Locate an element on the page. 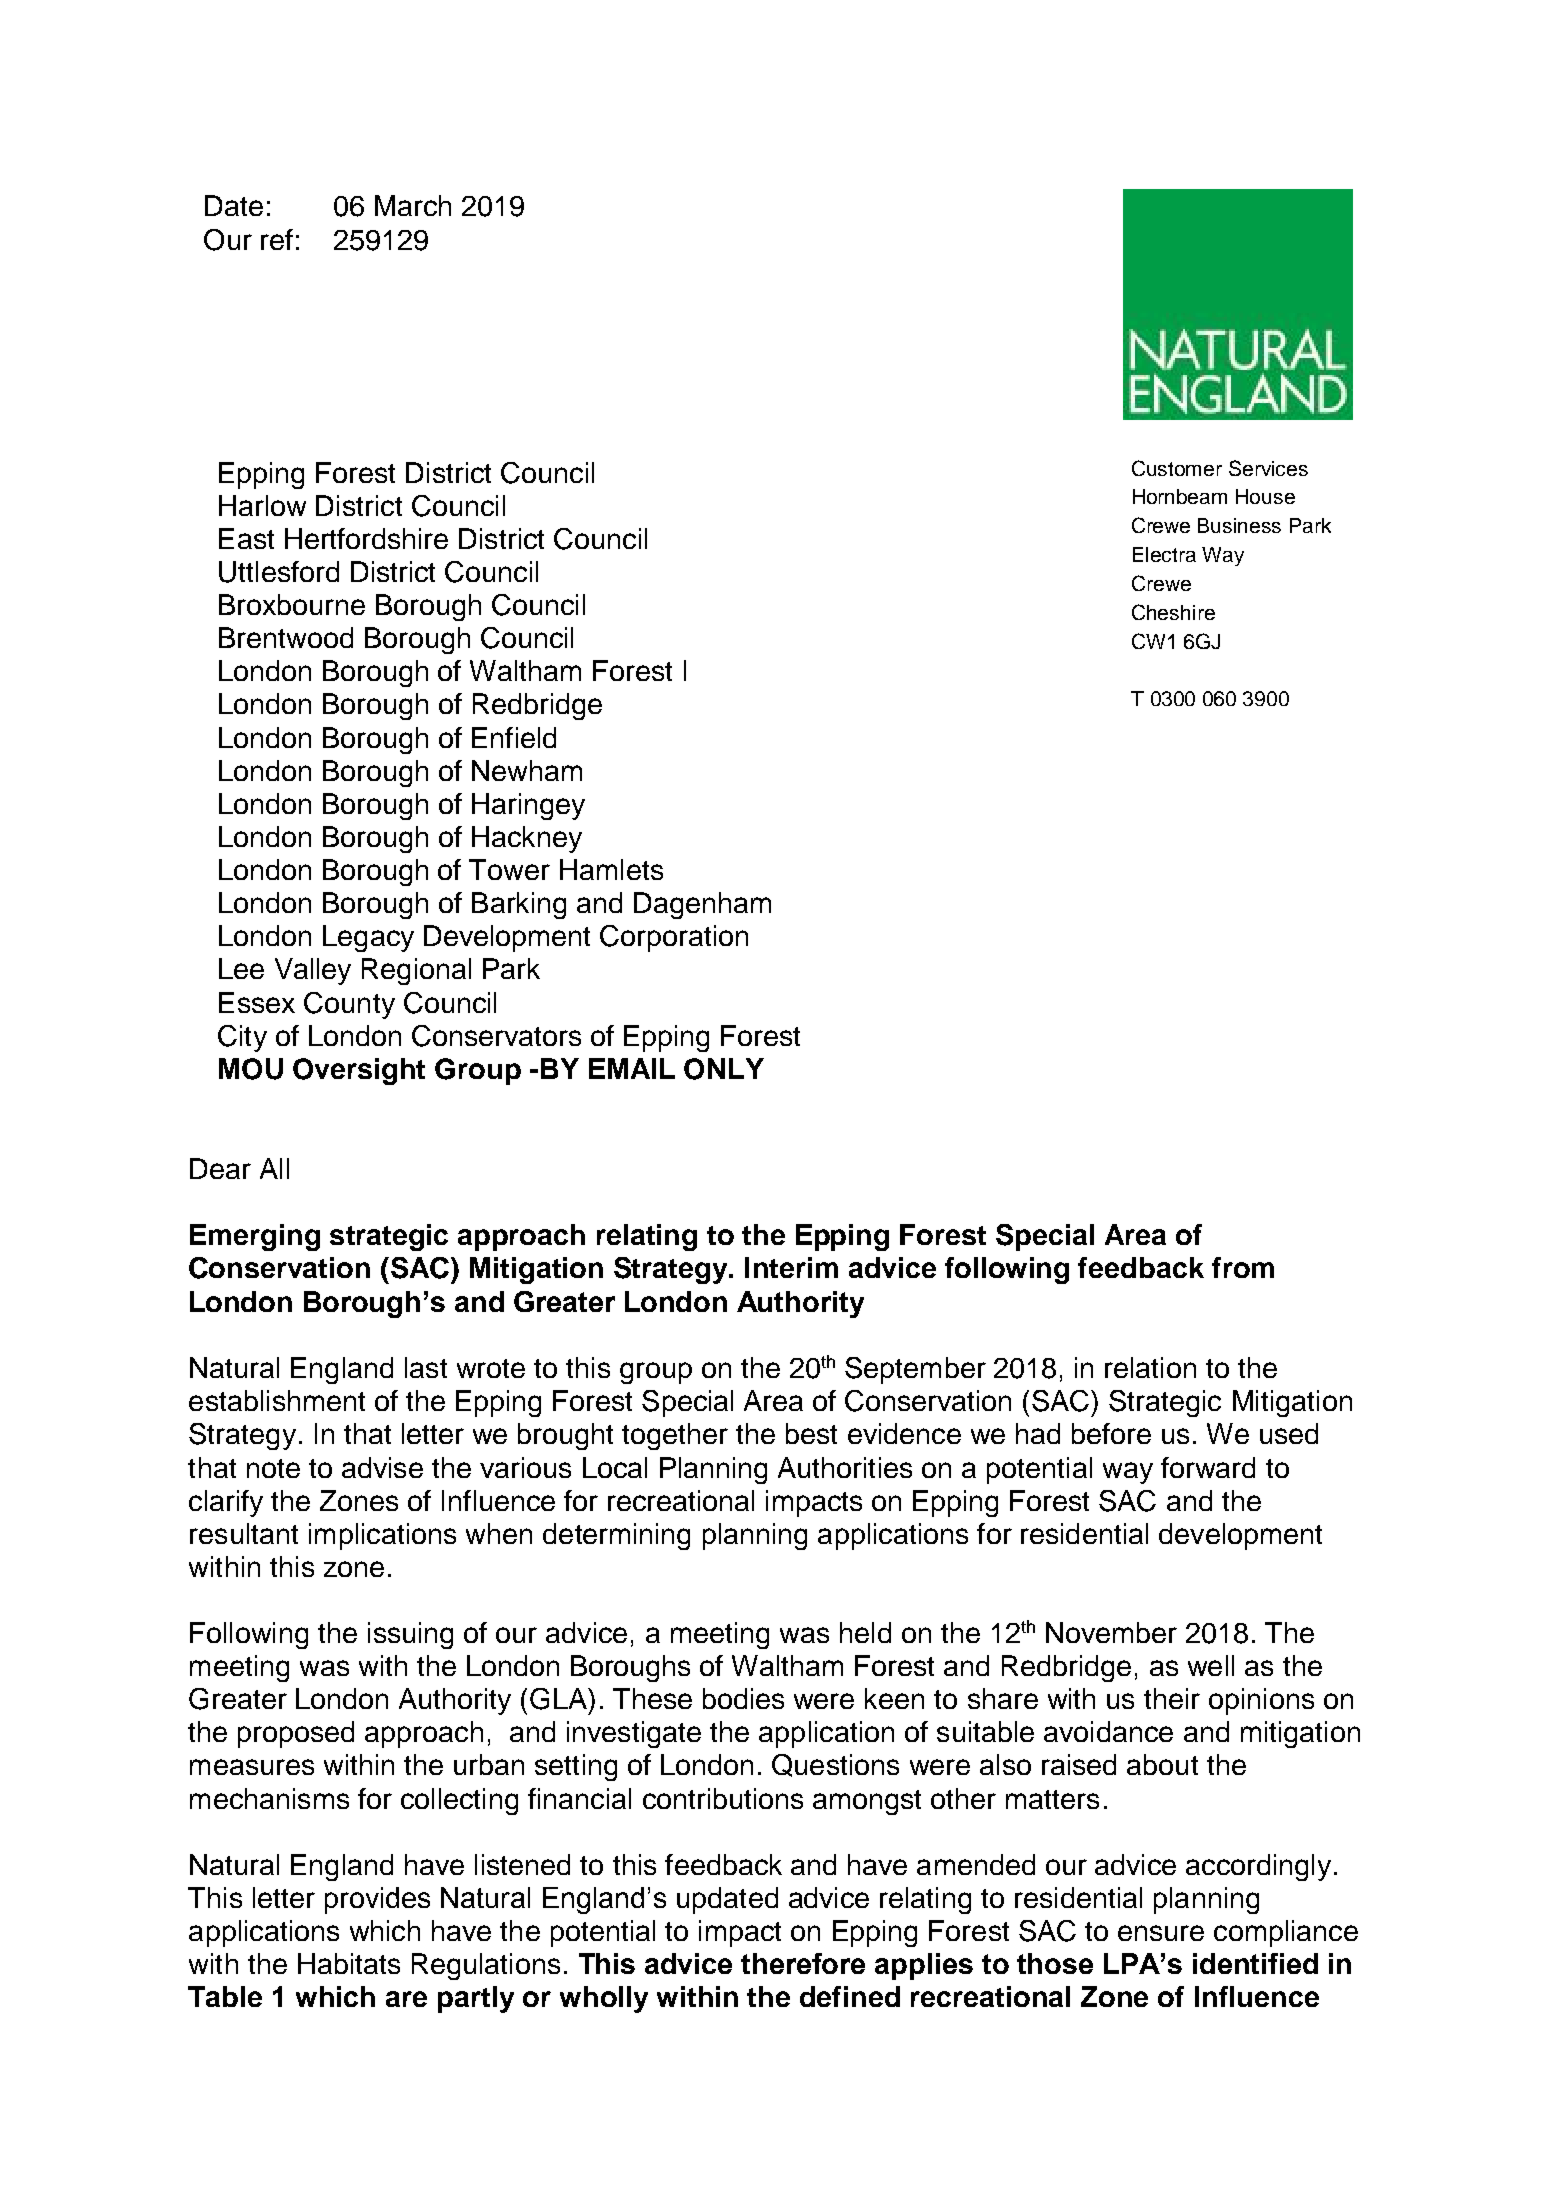 The image size is (1558, 2204). Brentwood is located at coordinates (286, 637).
